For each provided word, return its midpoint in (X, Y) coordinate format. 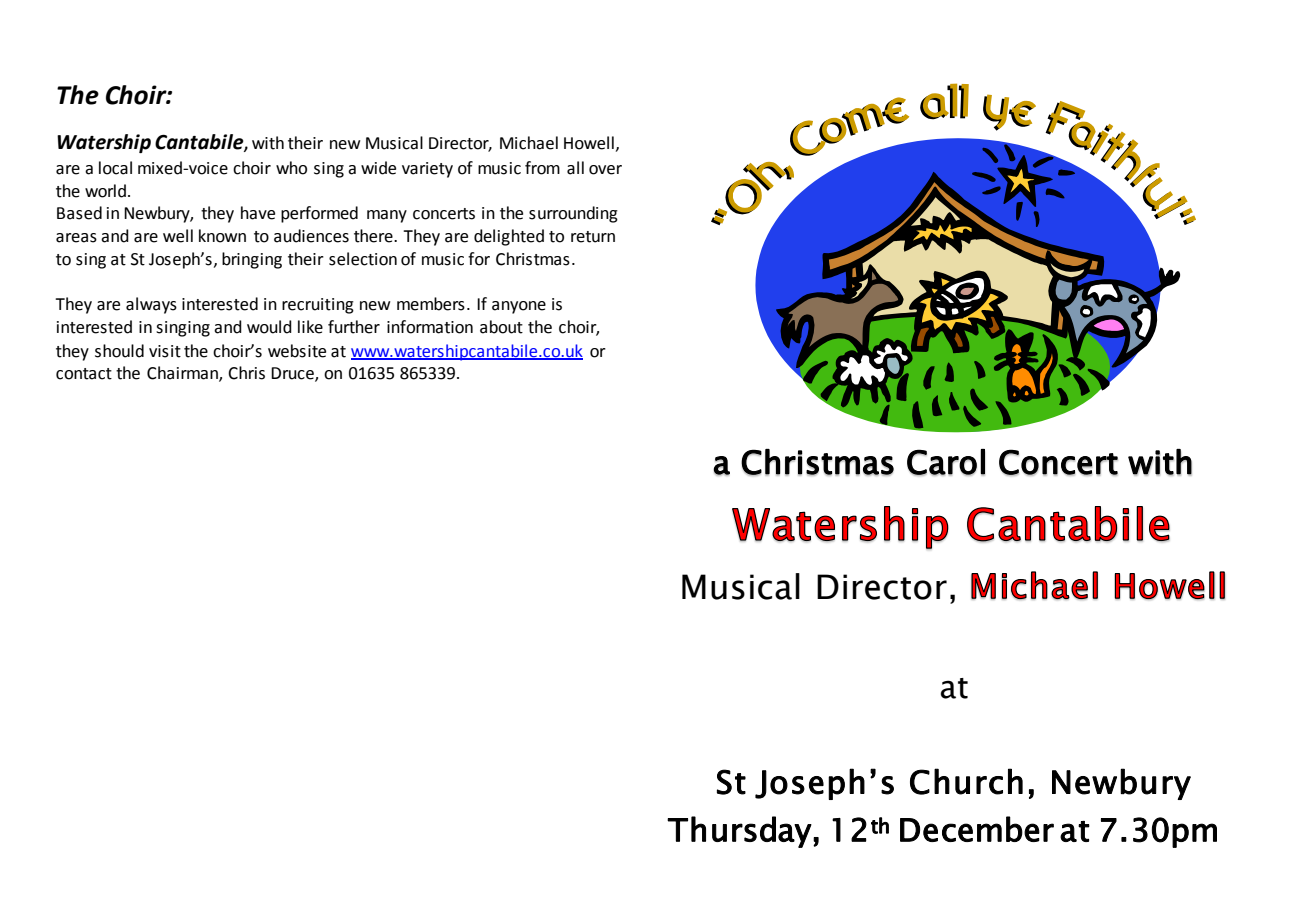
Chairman (183, 373)
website (297, 351)
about (501, 327)
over (605, 170)
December (977, 829)
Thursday (739, 832)
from (542, 168)
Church (966, 781)
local (115, 168)
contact (84, 374)
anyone (519, 307)
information (430, 327)
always (151, 305)
